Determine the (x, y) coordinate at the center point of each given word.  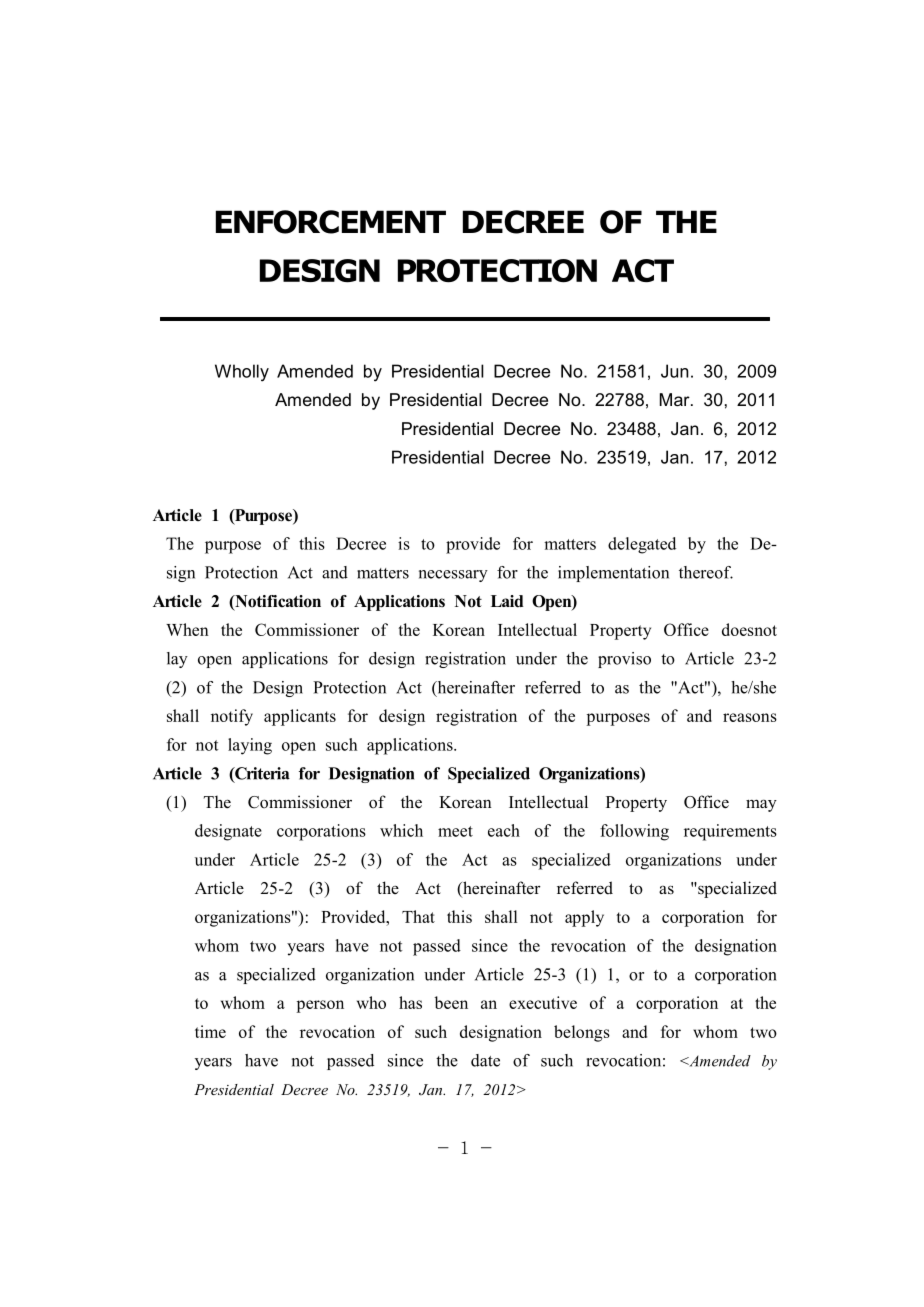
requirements (730, 832)
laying (250, 746)
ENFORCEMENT (331, 222)
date (485, 1060)
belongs (582, 1033)
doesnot (749, 629)
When (187, 629)
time (210, 1031)
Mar (676, 399)
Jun (675, 371)
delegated (642, 545)
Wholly (242, 373)
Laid (507, 601)
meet (455, 831)
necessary (453, 576)
